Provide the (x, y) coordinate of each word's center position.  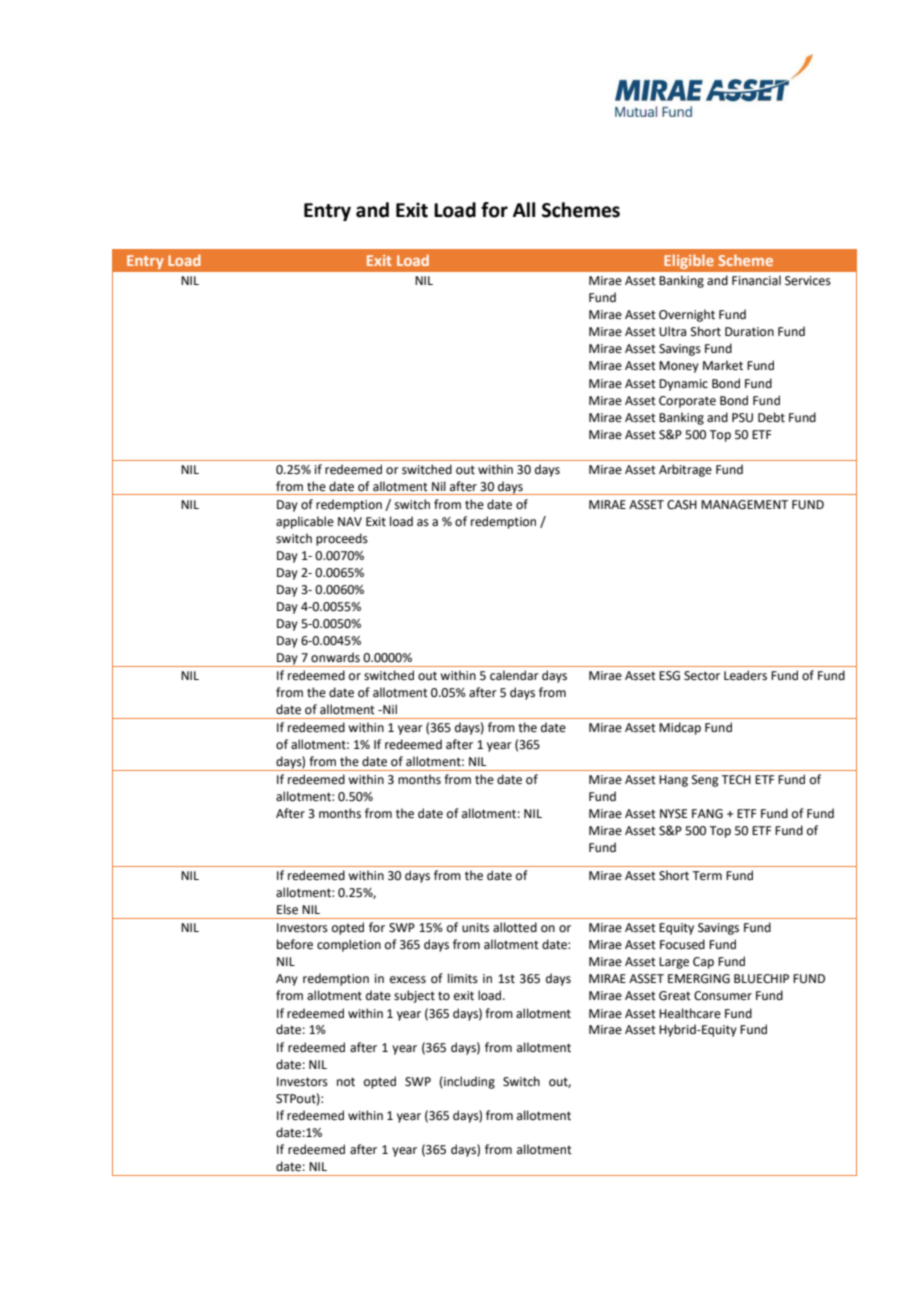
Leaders (745, 675)
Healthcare (690, 1013)
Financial (756, 280)
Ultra (672, 331)
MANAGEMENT (744, 505)
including (468, 1082)
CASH (682, 505)
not (346, 1082)
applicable (305, 522)
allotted (515, 927)
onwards (335, 657)
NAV (350, 521)
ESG (669, 676)
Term (707, 876)
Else (287, 909)
